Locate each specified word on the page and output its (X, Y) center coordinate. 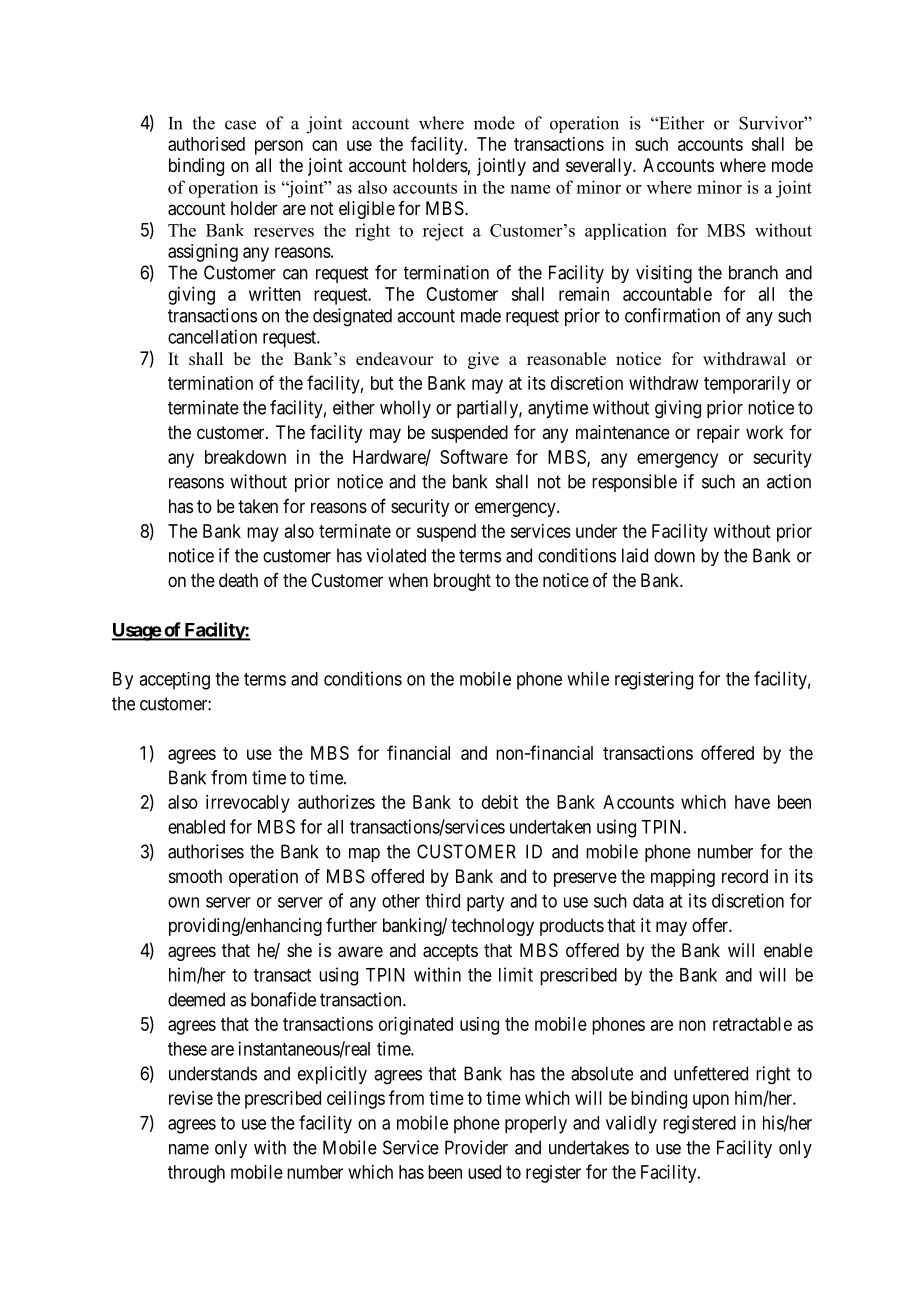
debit (500, 802)
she (299, 950)
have (752, 802)
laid (635, 555)
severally (600, 167)
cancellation (212, 336)
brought (462, 582)
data (648, 901)
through (196, 1174)
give (483, 360)
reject (443, 232)
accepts (450, 952)
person (279, 147)
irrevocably (248, 804)
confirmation (672, 315)
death (238, 580)
